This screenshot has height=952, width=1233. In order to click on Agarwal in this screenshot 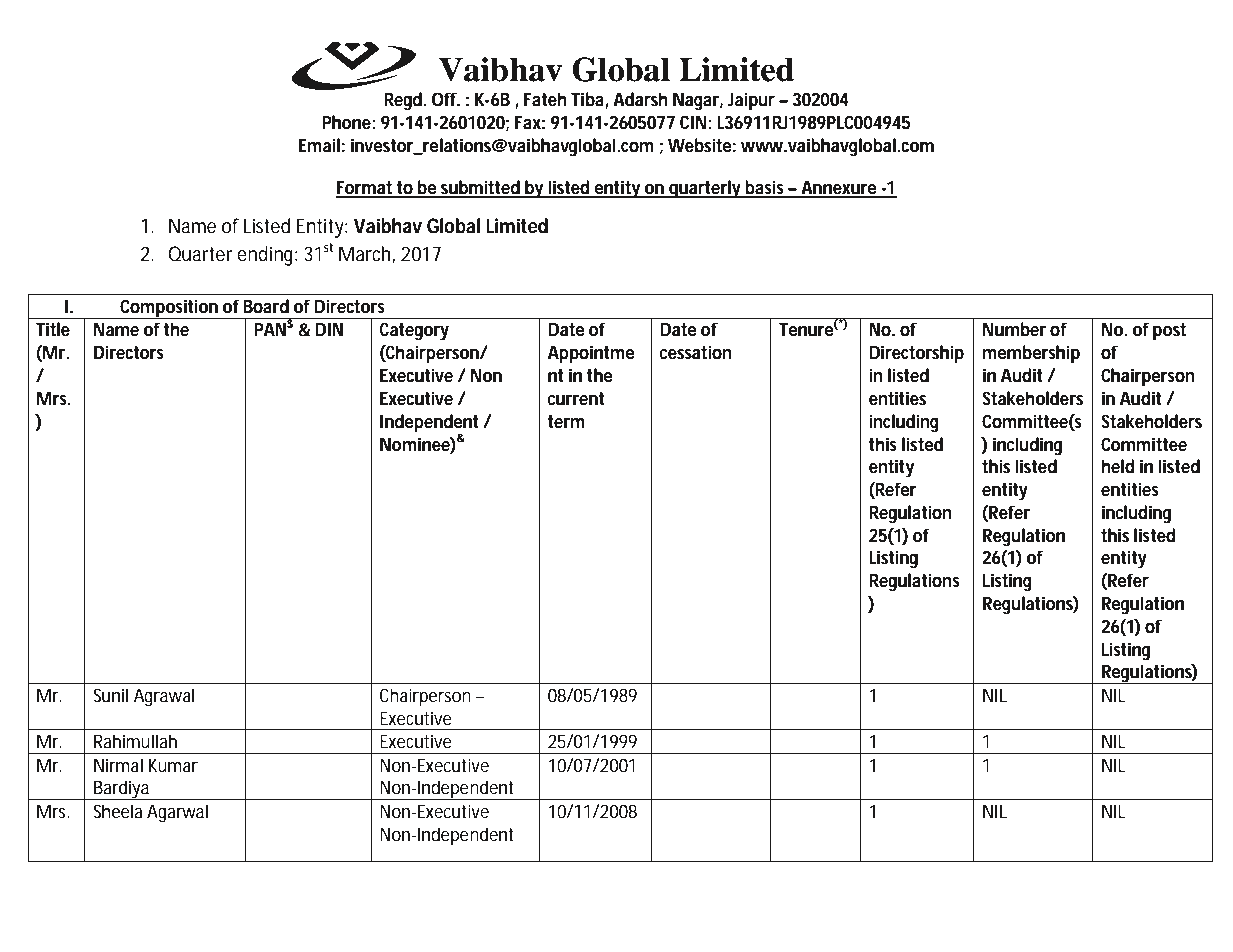, I will do `click(177, 813)`.
